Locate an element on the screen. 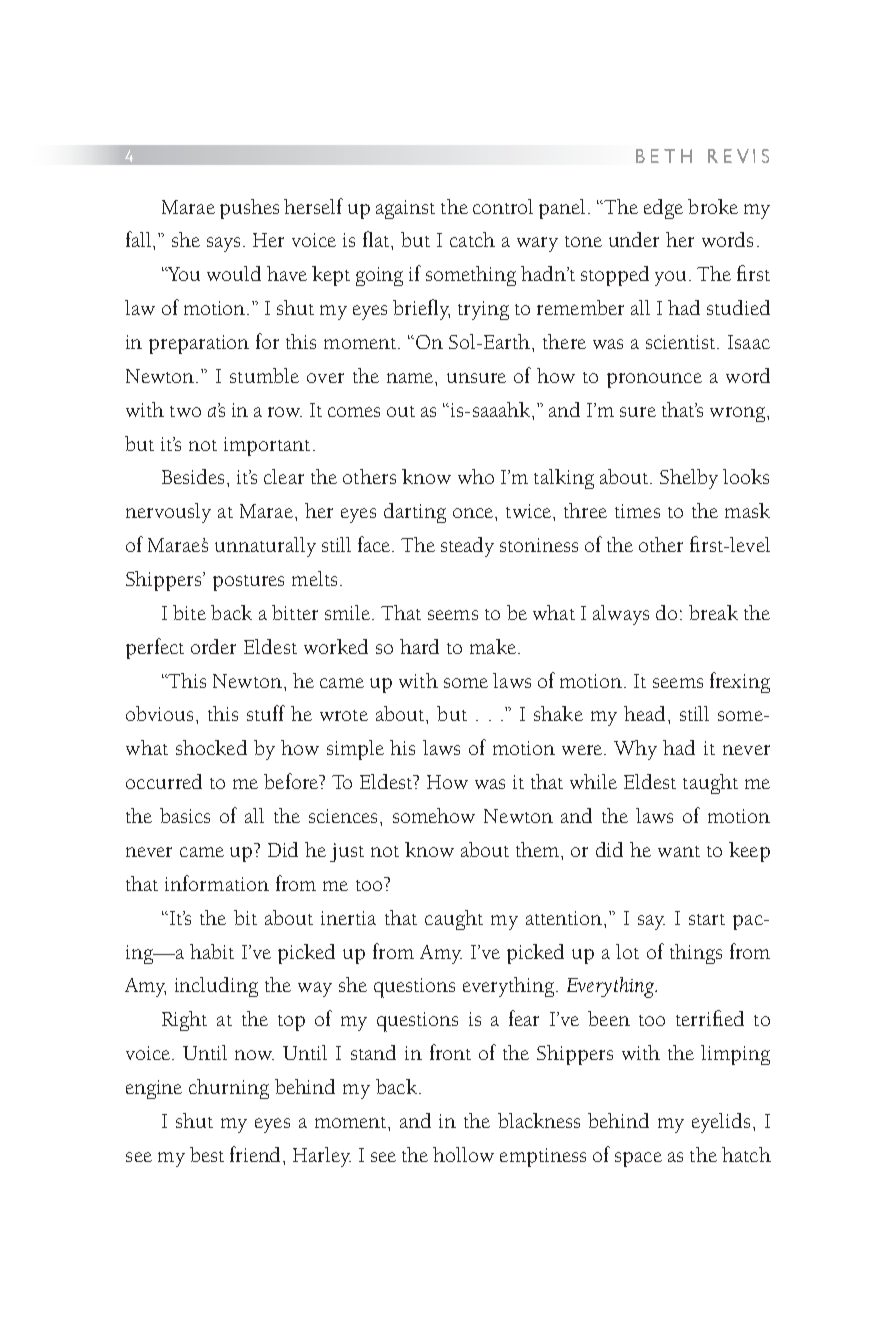 The height and width of the screenshot is (1327, 896). says is located at coordinates (225, 244).
